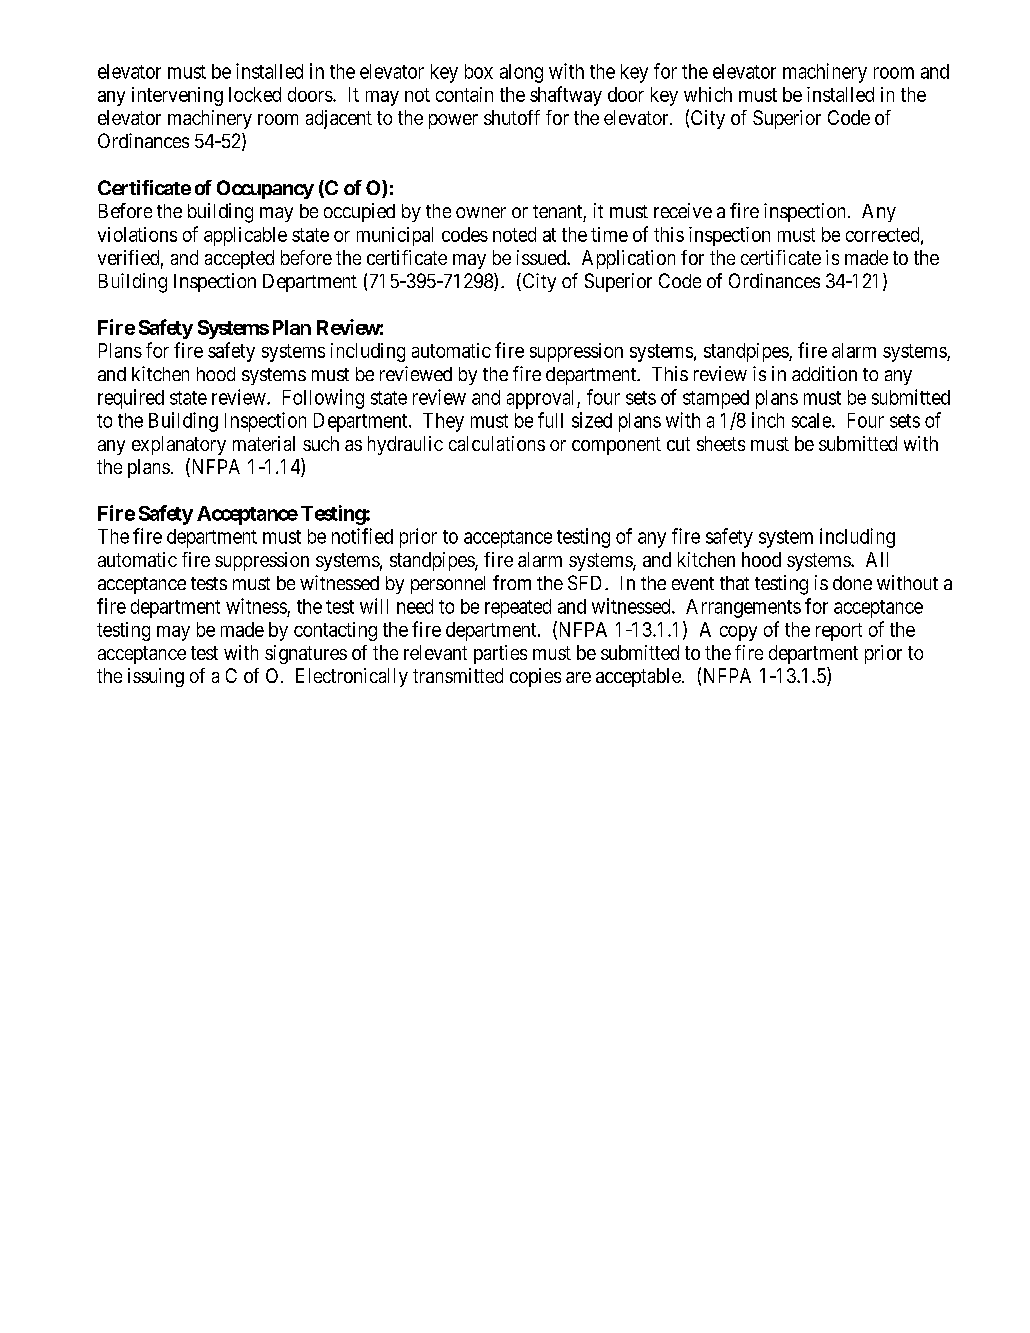 The image size is (1030, 1333). I want to click on approval, so click(542, 399).
